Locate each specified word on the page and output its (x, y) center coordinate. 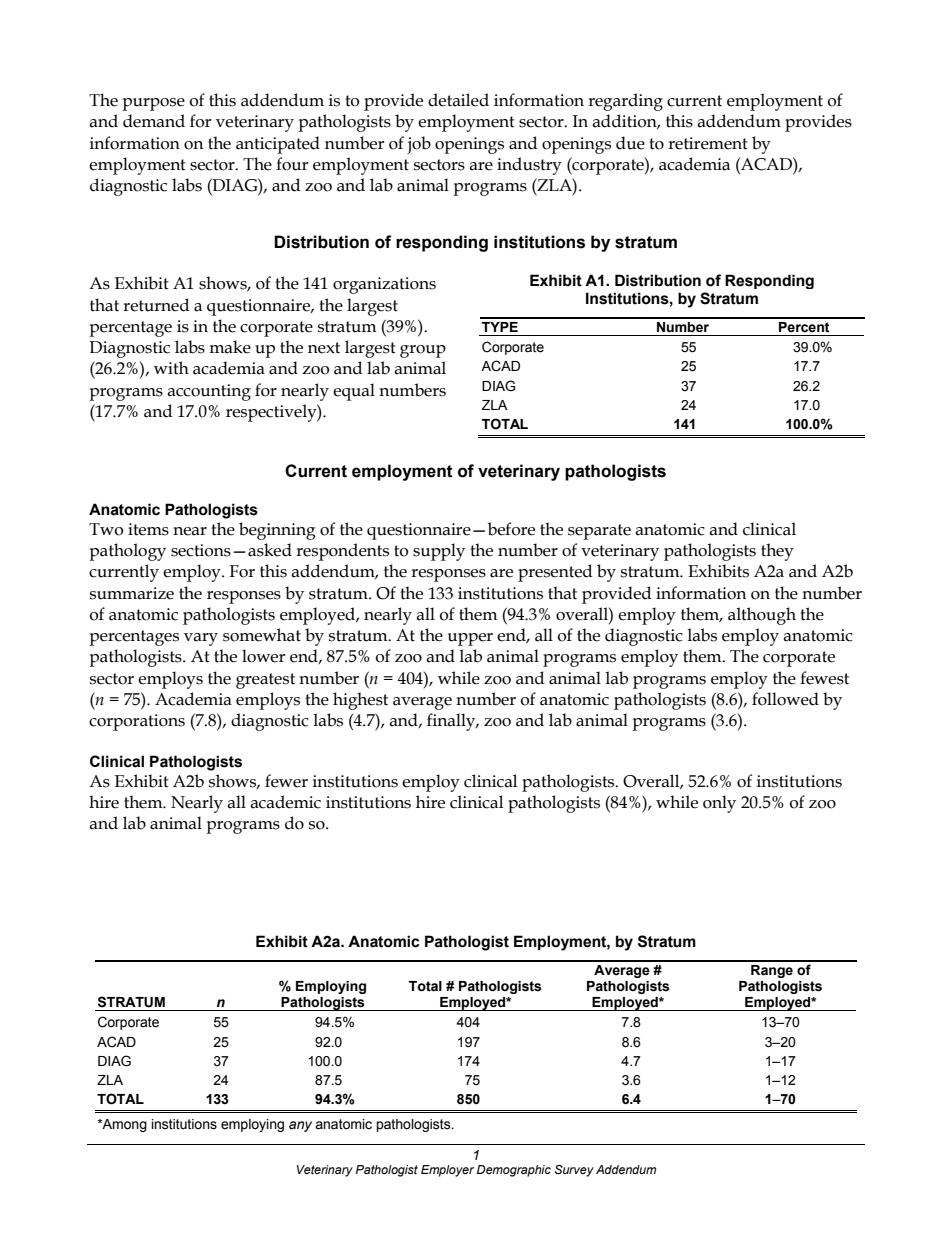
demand (154, 121)
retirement (708, 143)
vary (201, 639)
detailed (458, 100)
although (762, 616)
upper (470, 639)
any (300, 1126)
